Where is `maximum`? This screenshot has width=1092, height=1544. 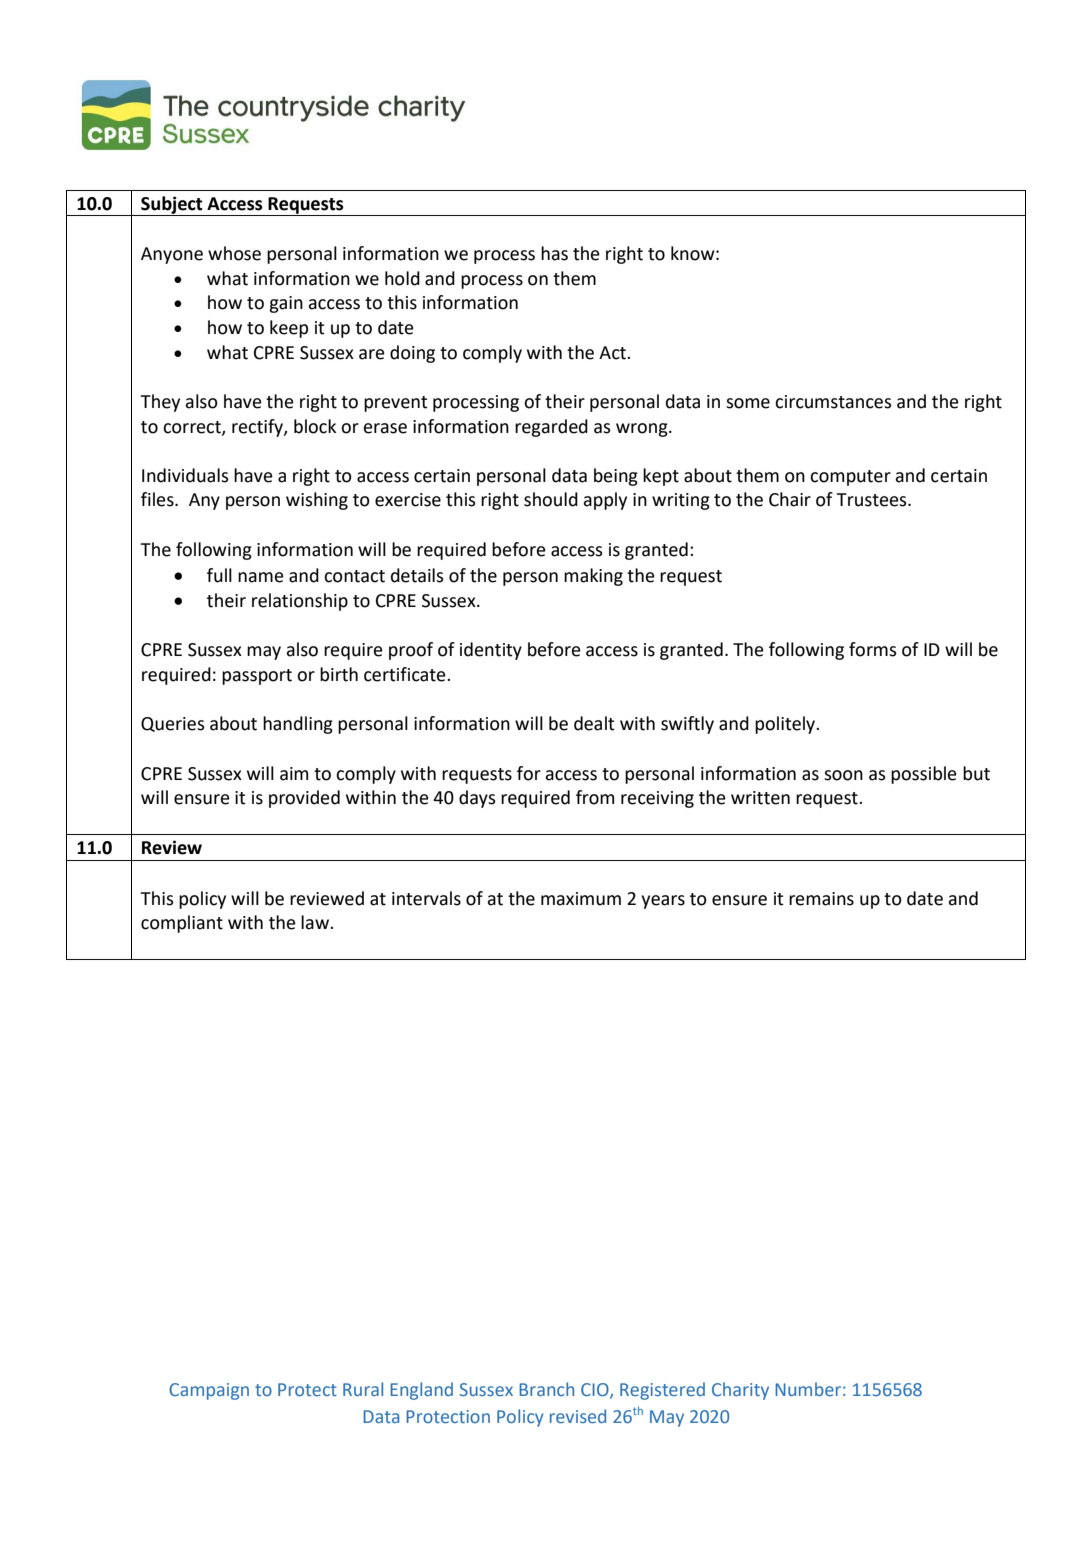 maximum is located at coordinates (581, 899).
